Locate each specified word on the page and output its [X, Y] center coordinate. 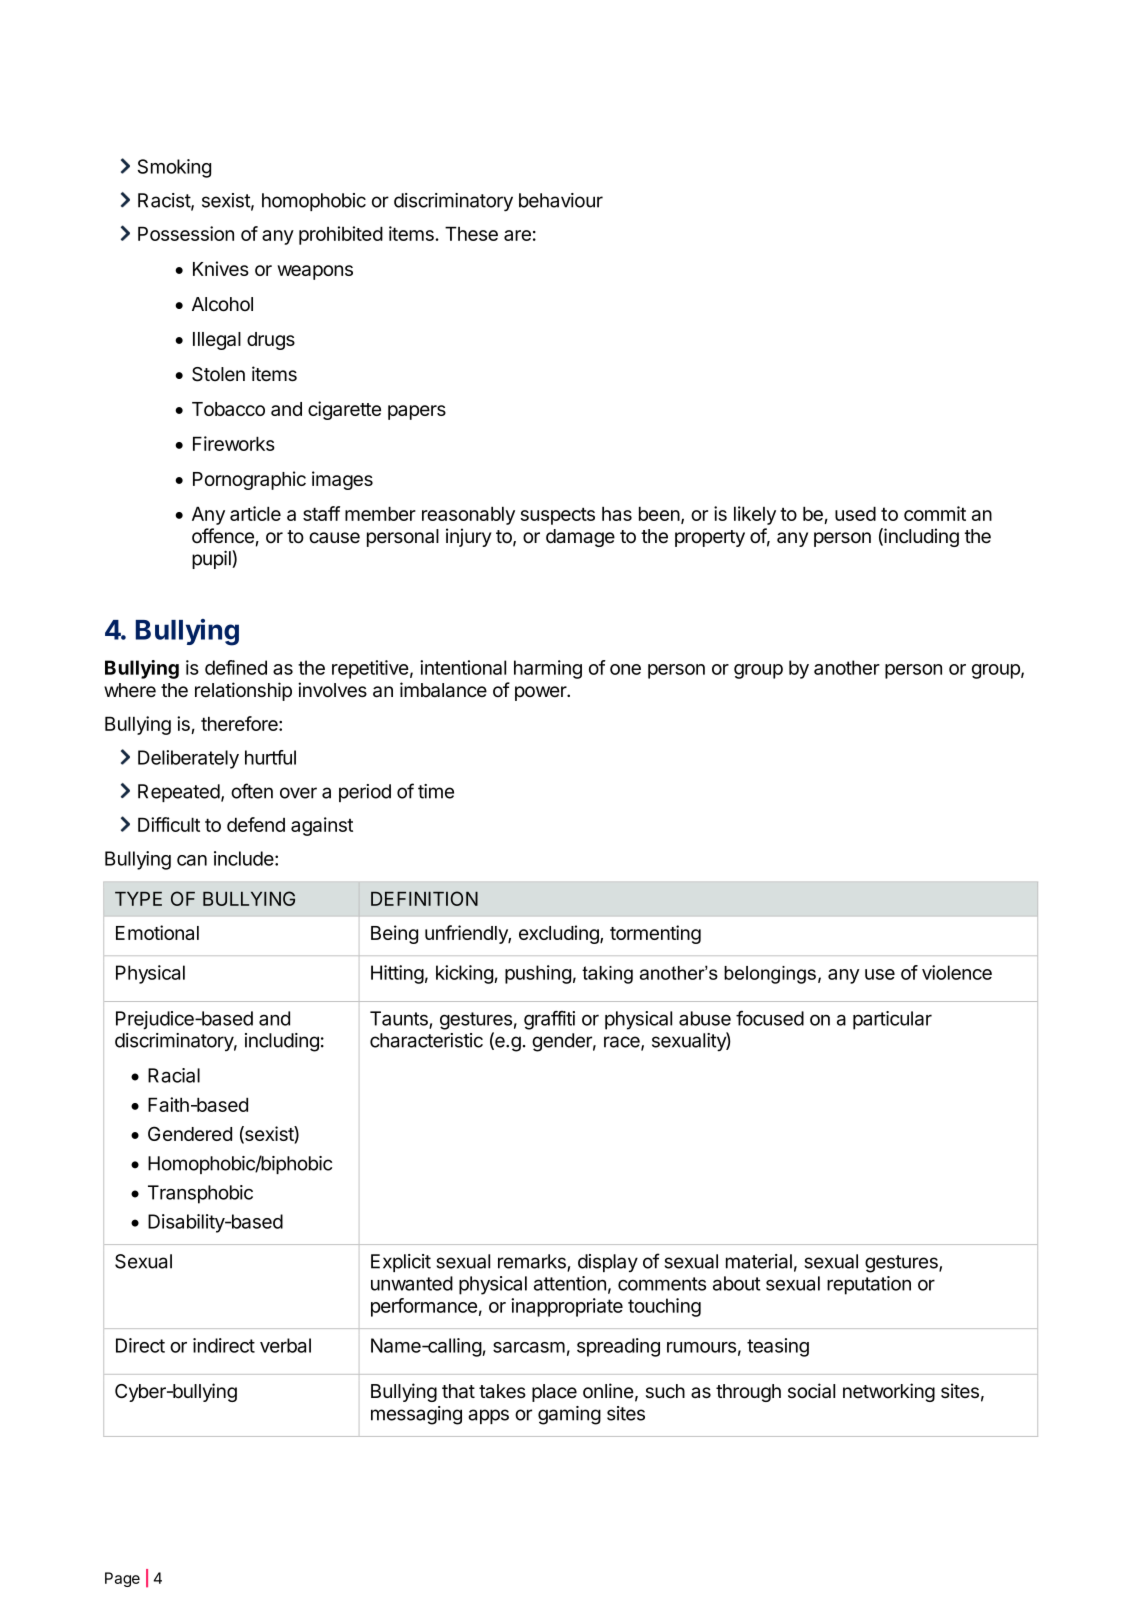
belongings [770, 975]
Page [122, 1579]
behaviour [561, 200]
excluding [560, 934]
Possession [186, 233]
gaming [569, 1415]
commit [935, 513]
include [244, 858]
